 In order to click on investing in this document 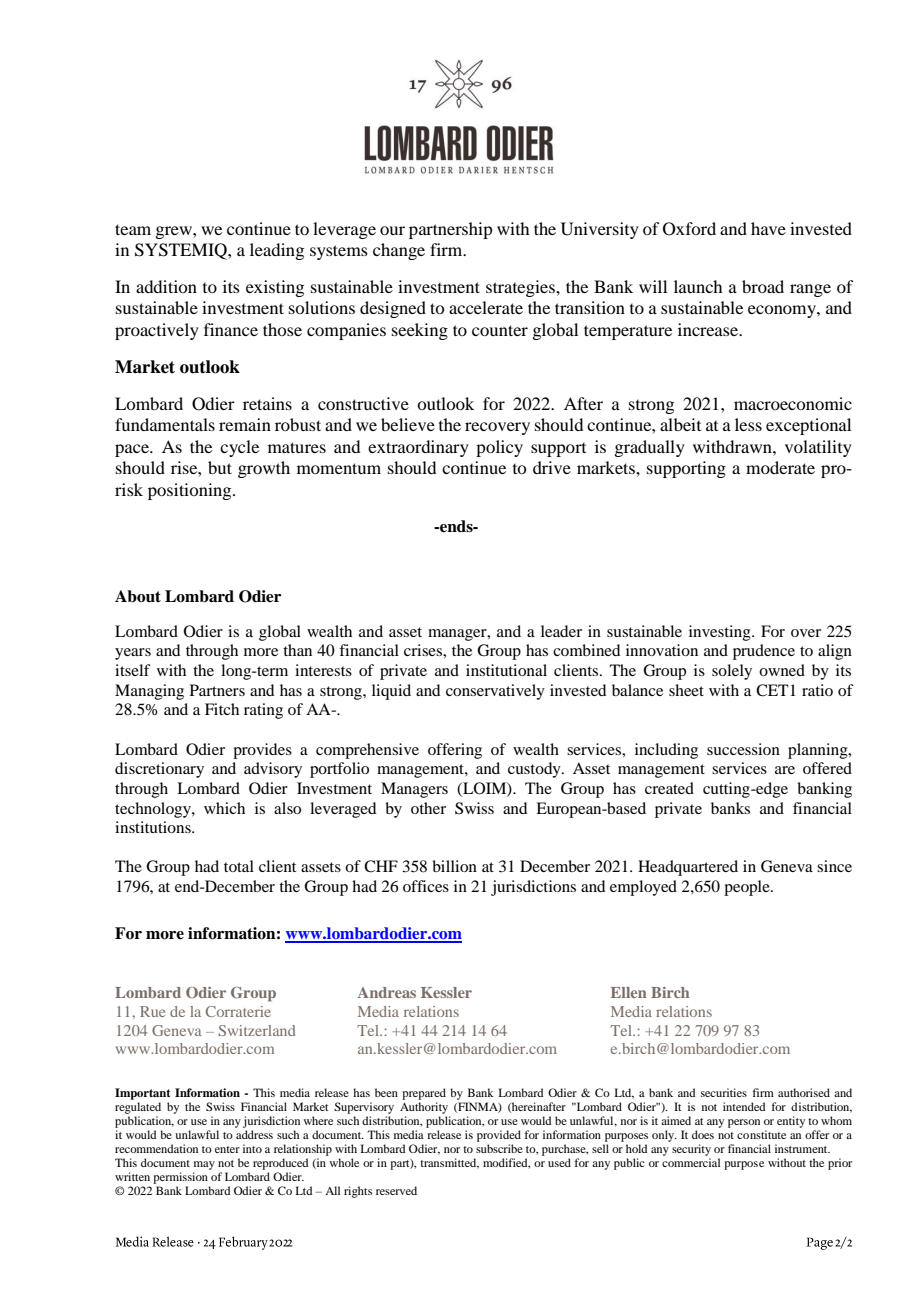, I will do `click(721, 633)`.
